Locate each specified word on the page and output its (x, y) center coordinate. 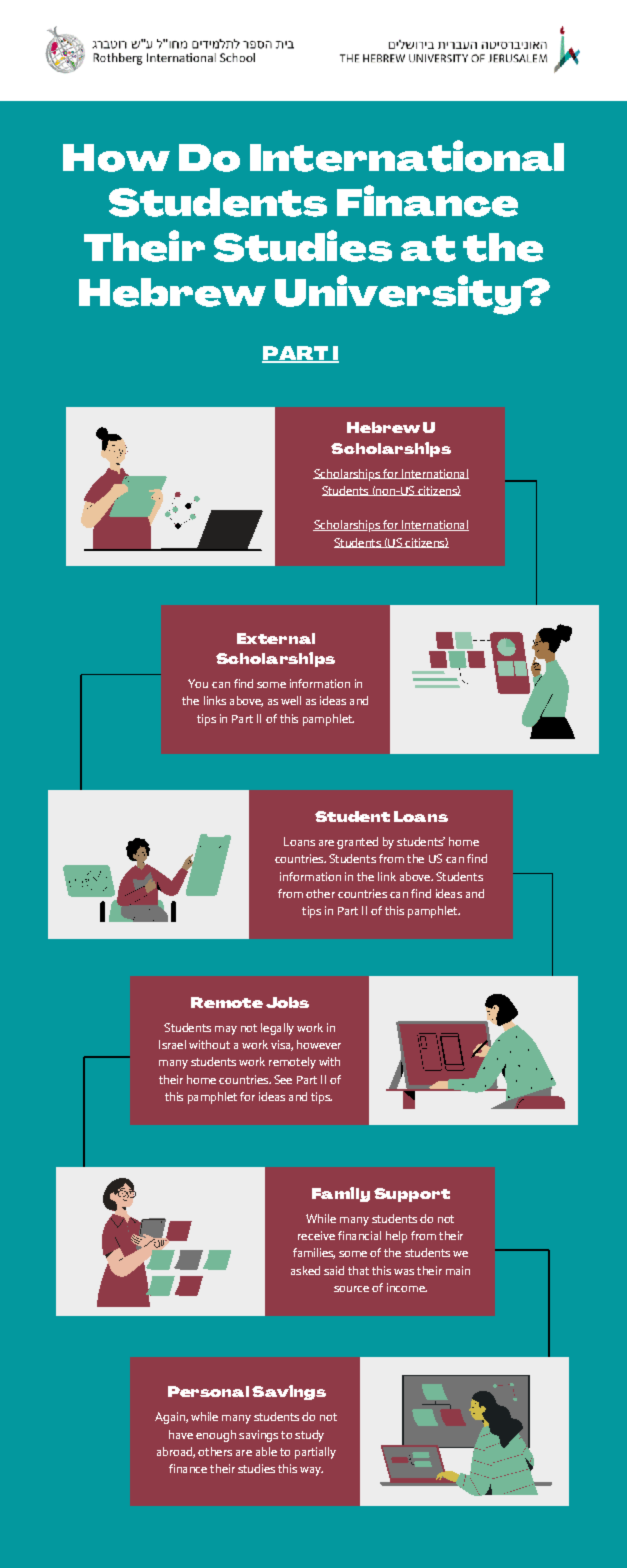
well (291, 700)
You (198, 683)
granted (357, 843)
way (311, 1471)
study (309, 1436)
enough (216, 1436)
